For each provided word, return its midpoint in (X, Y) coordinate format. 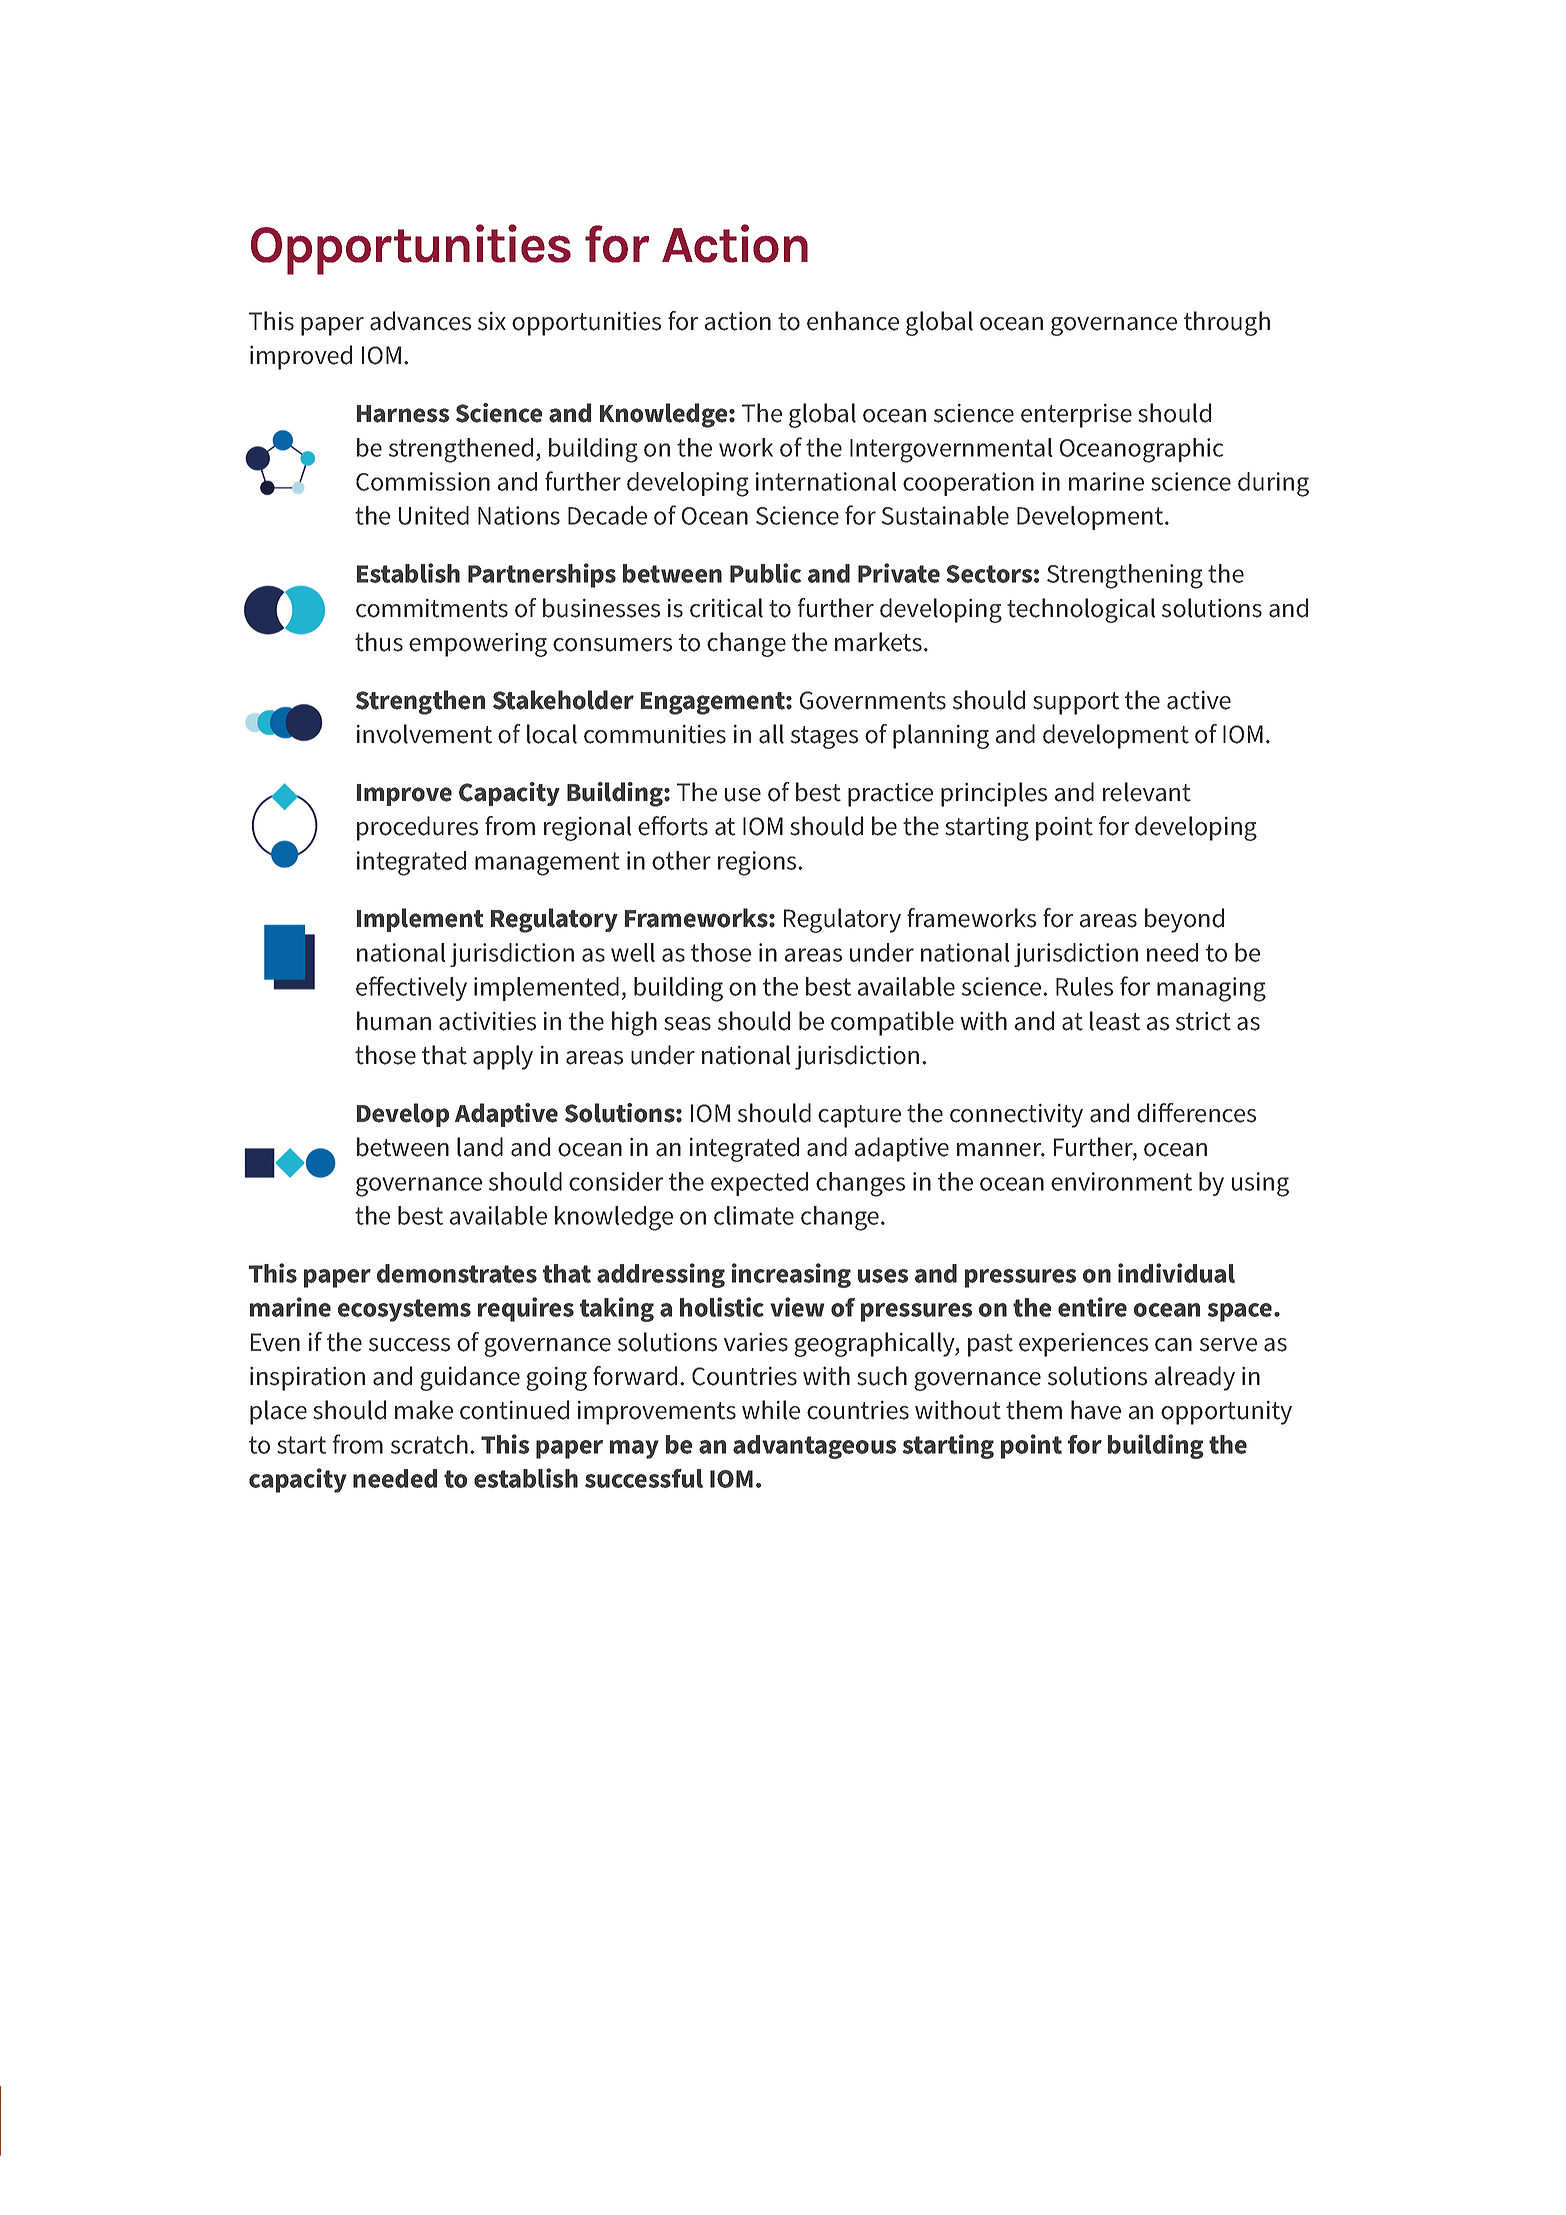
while (771, 1410)
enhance (853, 321)
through (1227, 323)
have (1096, 1410)
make (424, 1410)
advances (420, 321)
